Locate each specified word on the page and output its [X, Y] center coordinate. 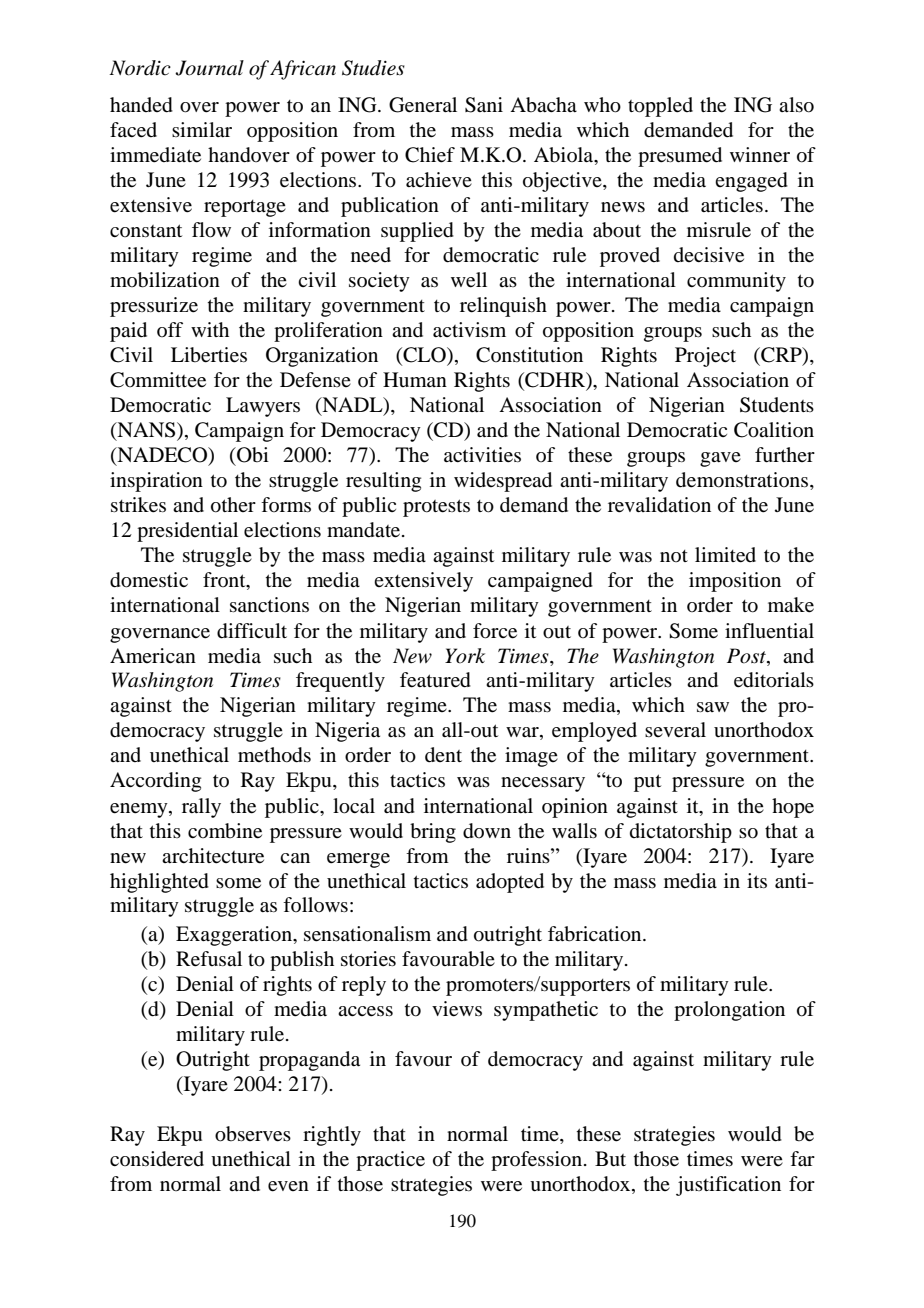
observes [253, 1134]
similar [202, 129]
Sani [484, 105]
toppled [660, 107]
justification [728, 1186]
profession [536, 1161]
